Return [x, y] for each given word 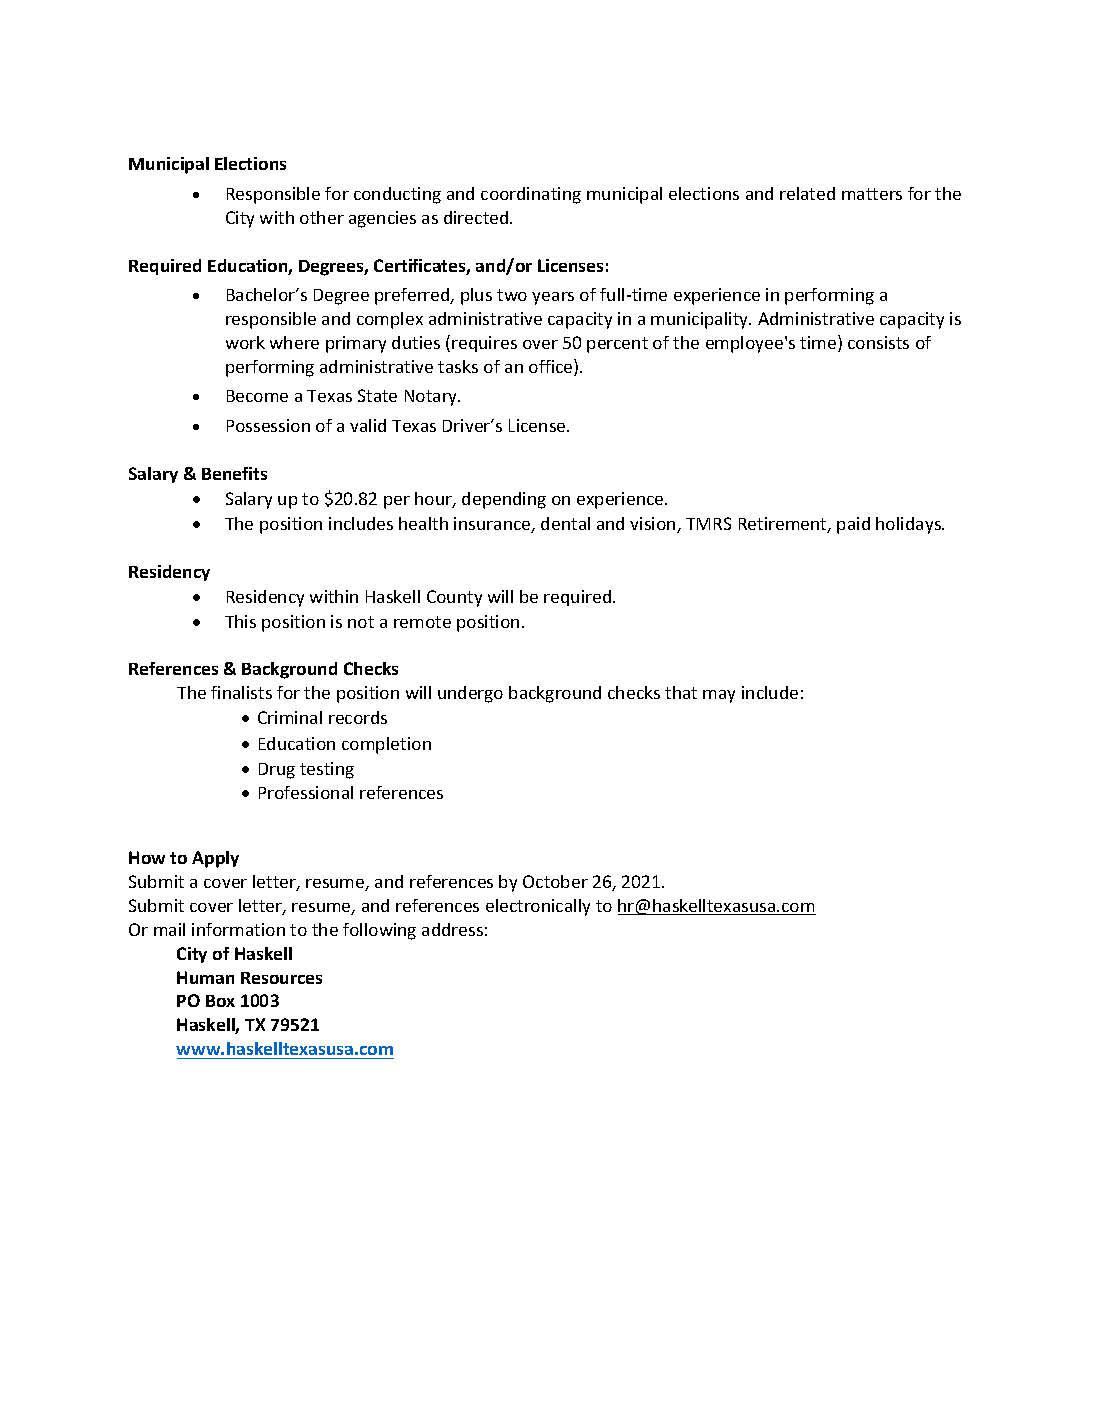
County [454, 598]
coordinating [531, 195]
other [322, 217]
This [240, 621]
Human [205, 977]
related [807, 193]
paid [853, 525]
